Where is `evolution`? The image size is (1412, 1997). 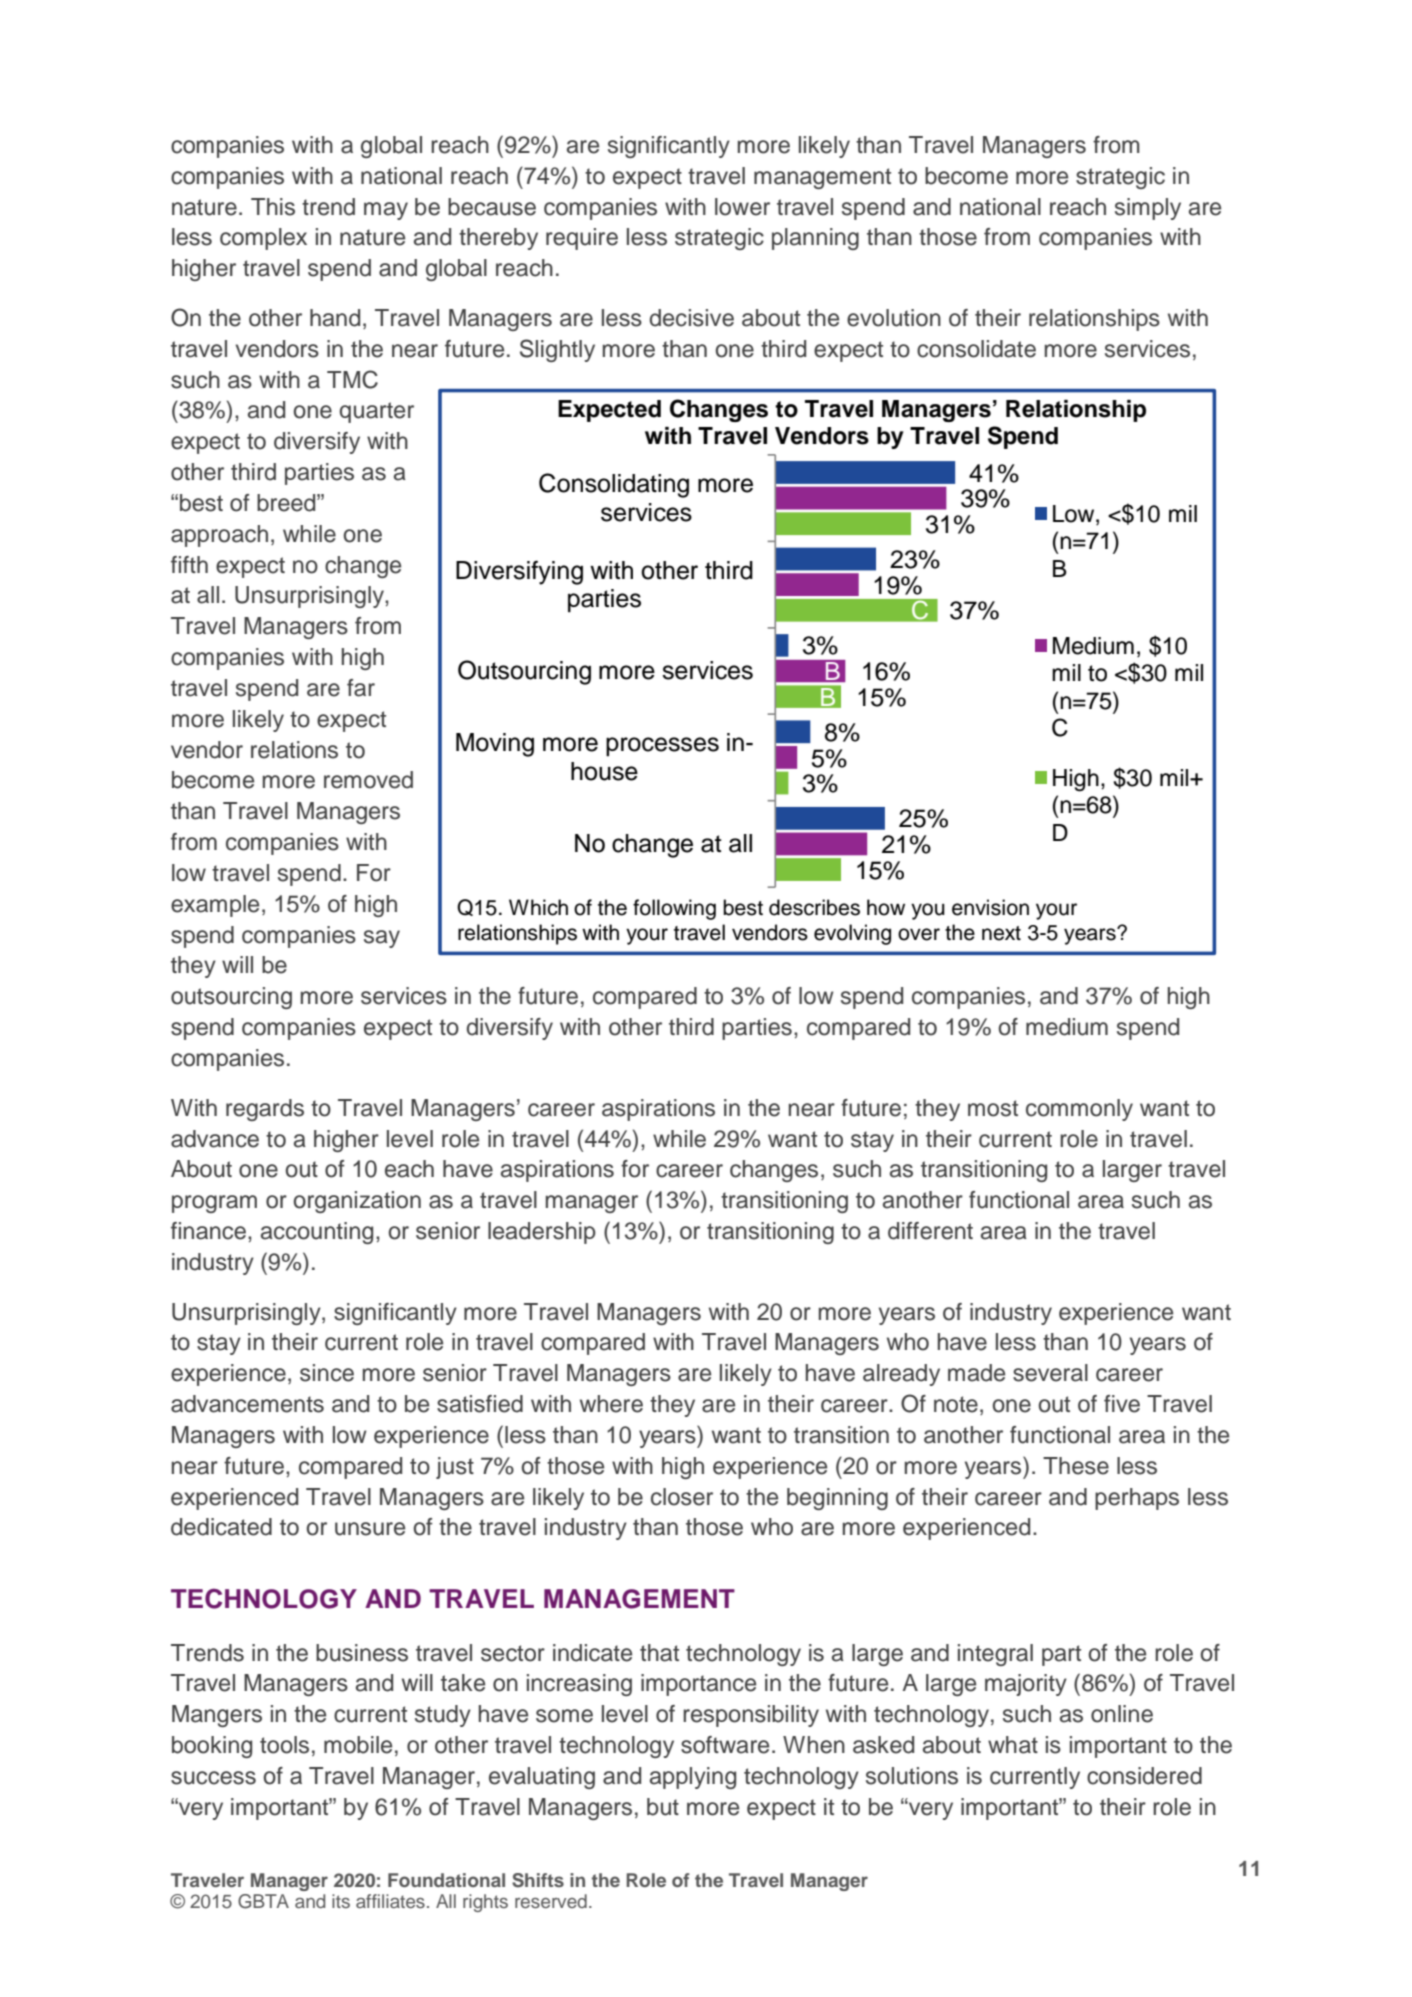 evolution is located at coordinates (894, 318).
